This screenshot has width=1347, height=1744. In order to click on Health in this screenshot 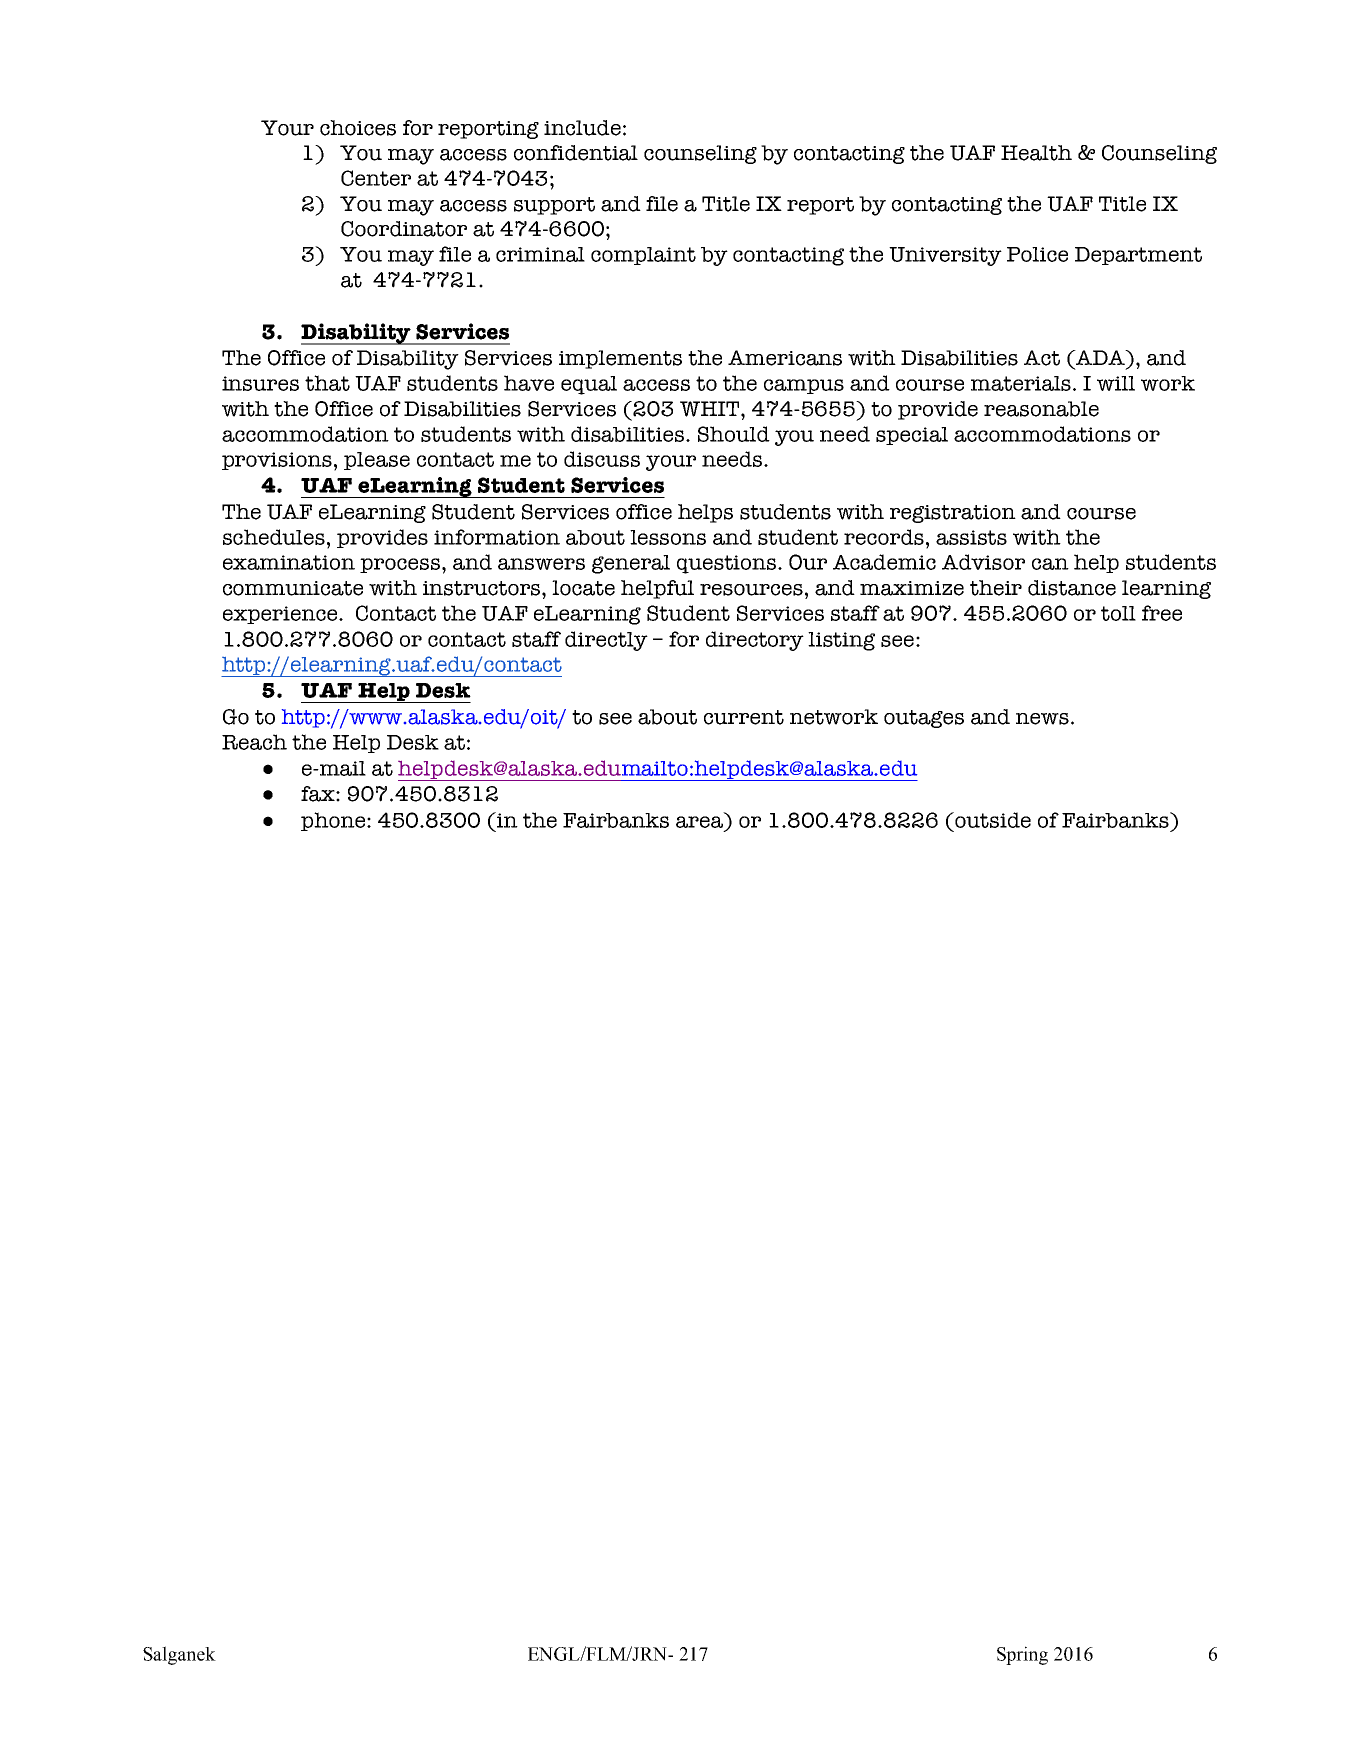, I will do `click(1036, 153)`.
